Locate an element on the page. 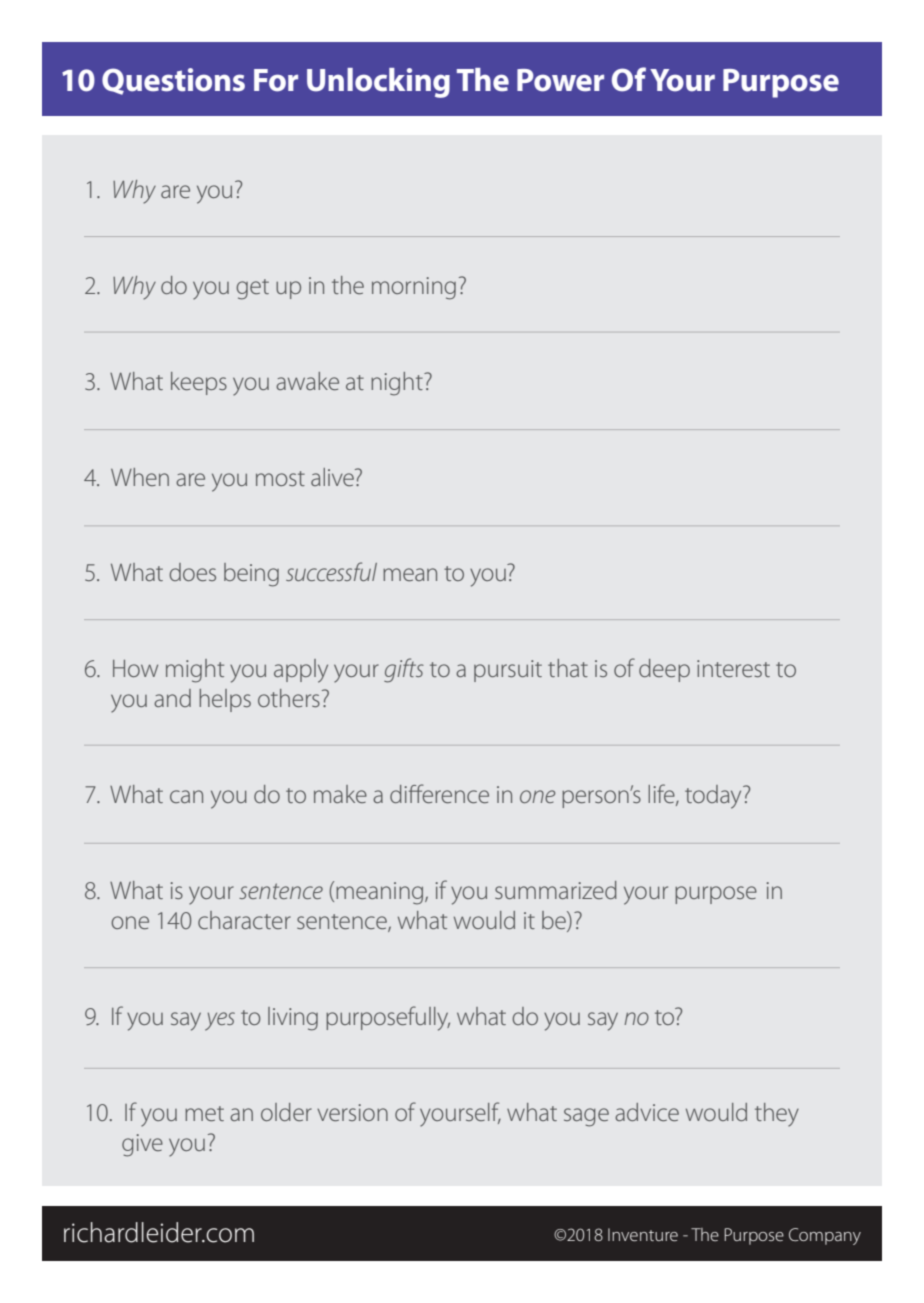 This image has height=1303, width=924. pursuit is located at coordinates (508, 671).
